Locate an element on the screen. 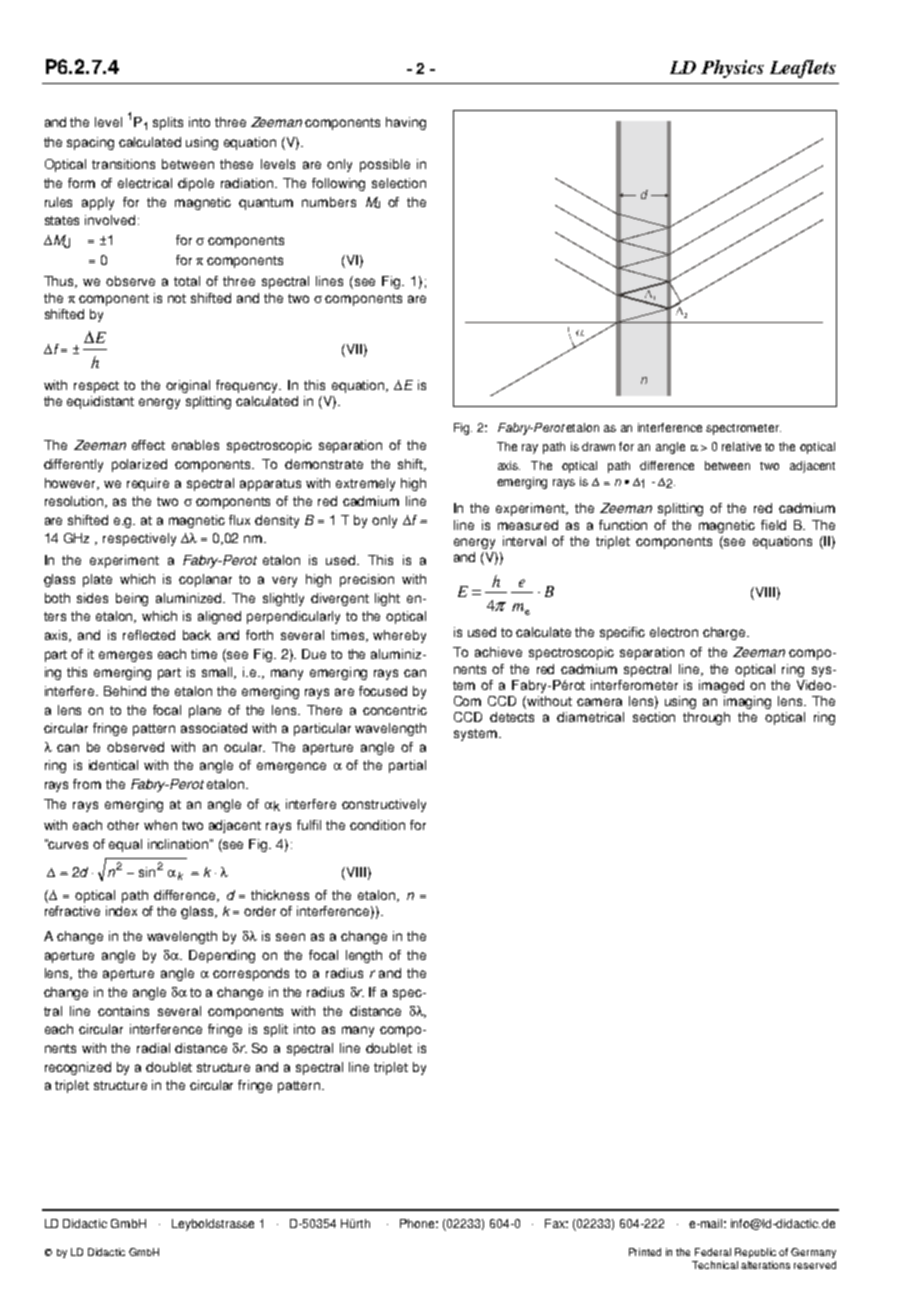  spacing is located at coordinates (90, 143).
